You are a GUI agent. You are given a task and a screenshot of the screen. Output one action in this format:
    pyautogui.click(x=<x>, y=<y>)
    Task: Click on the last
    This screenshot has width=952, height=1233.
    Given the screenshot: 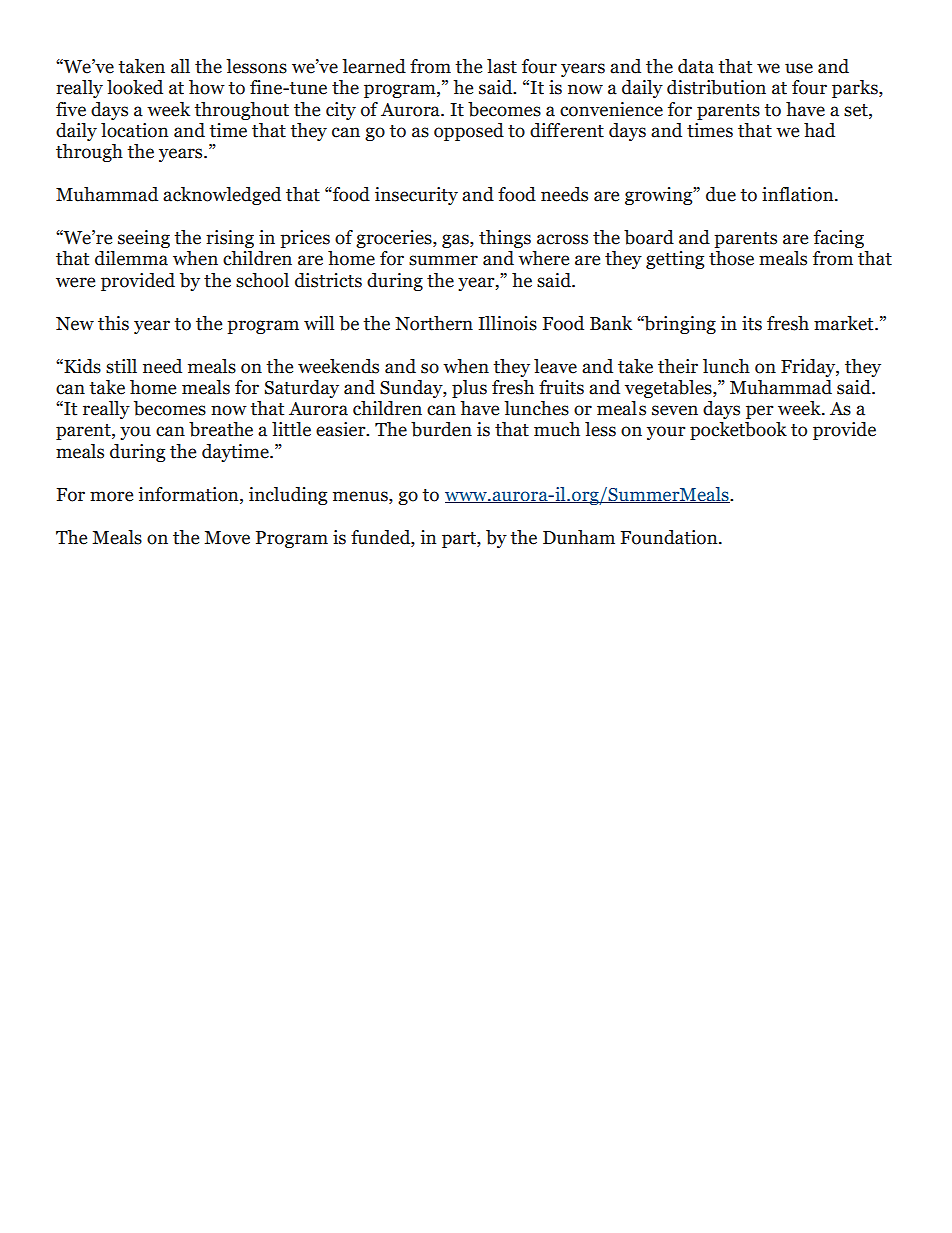 What is the action you would take?
    pyautogui.click(x=502, y=66)
